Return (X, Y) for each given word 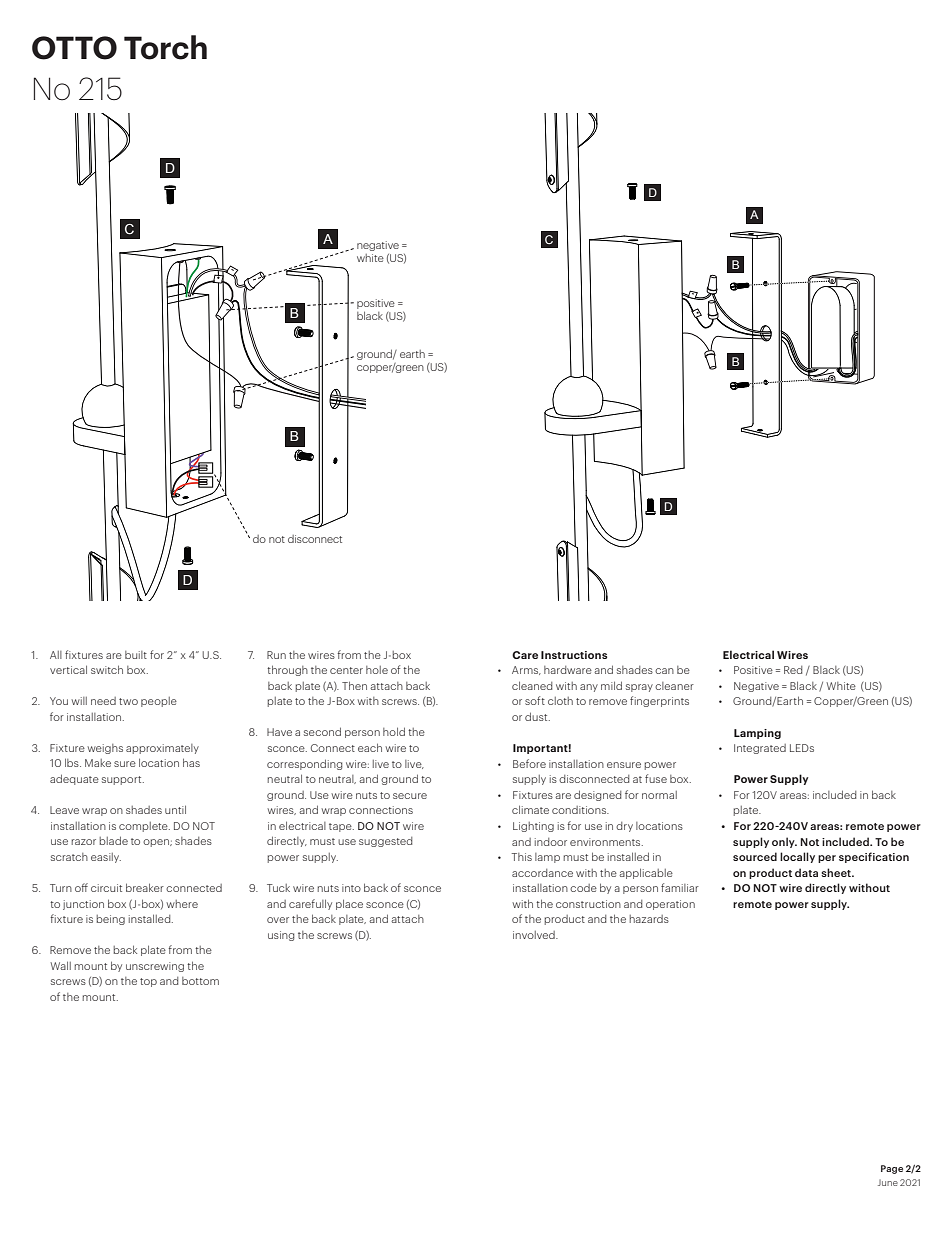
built (136, 655)
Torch (165, 47)
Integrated (760, 749)
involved (535, 935)
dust (537, 716)
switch (107, 669)
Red (793, 670)
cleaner (674, 686)
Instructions (574, 655)
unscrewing (155, 967)
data (806, 872)
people (159, 702)
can (664, 671)
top (148, 982)
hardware (568, 670)
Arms (526, 670)
